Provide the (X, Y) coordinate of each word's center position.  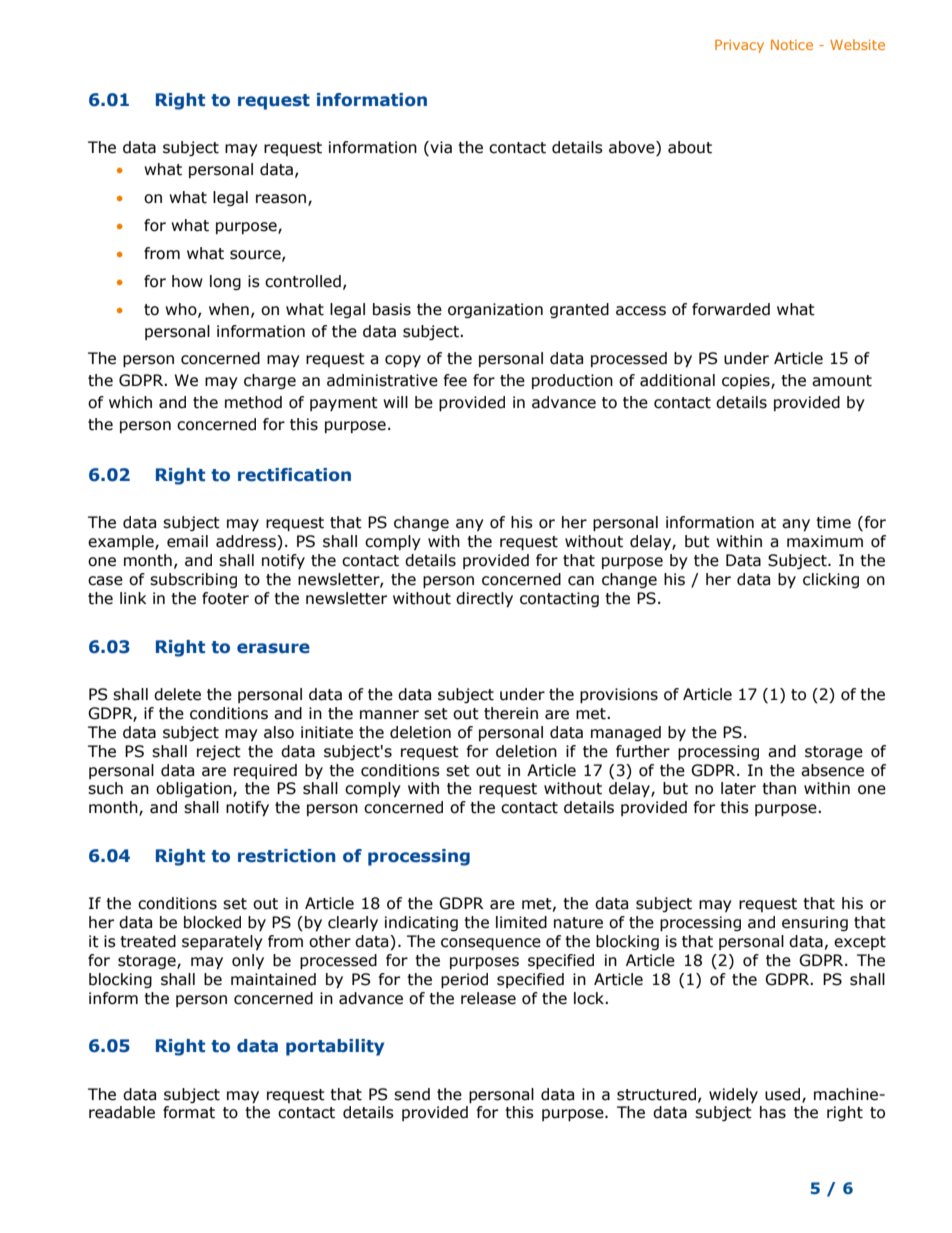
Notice (792, 45)
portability (335, 1047)
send (412, 1094)
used (782, 1094)
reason (282, 199)
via (440, 147)
